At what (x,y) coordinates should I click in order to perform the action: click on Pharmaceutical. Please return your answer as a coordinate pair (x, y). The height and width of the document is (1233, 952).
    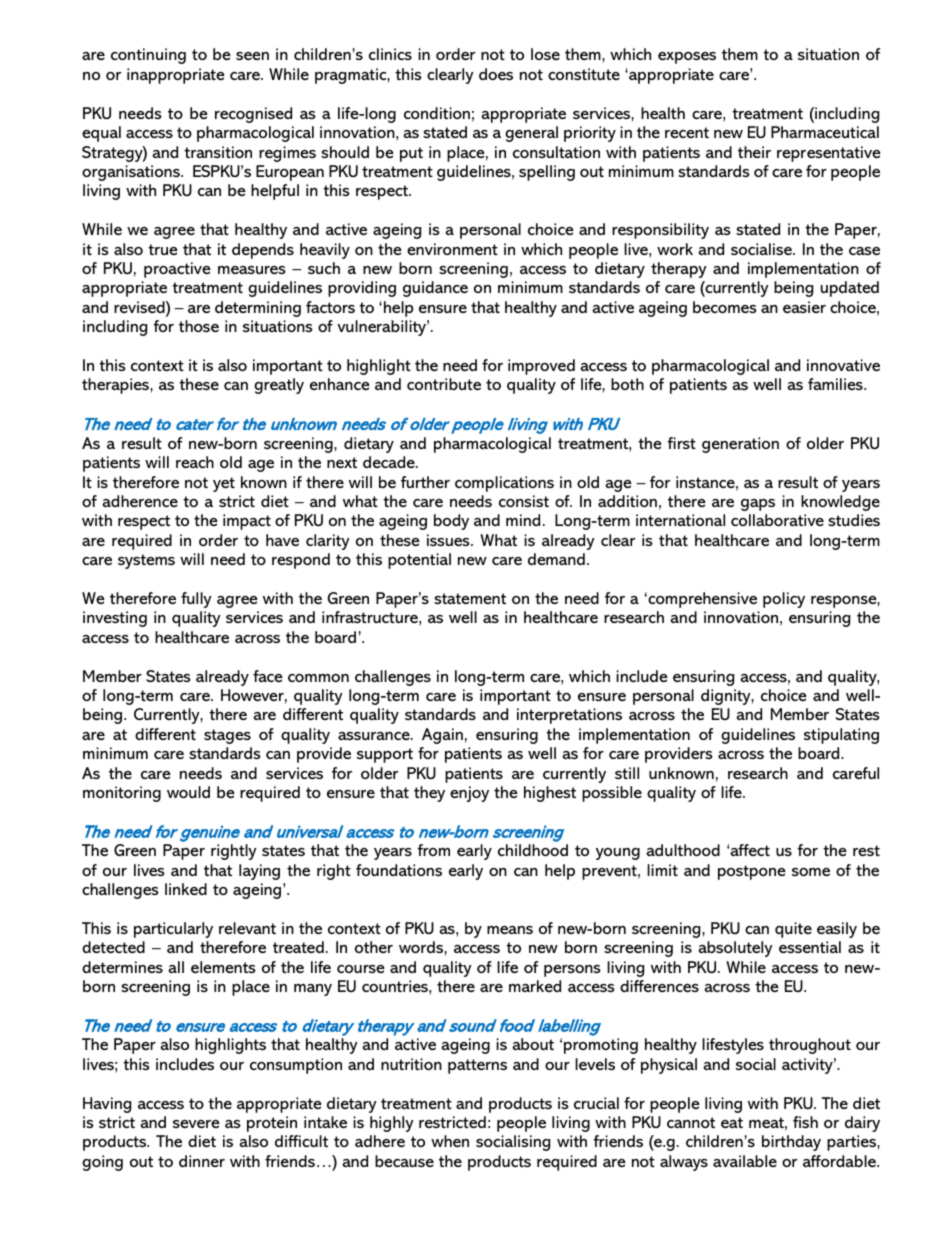
    Looking at the image, I should click on (825, 132).
